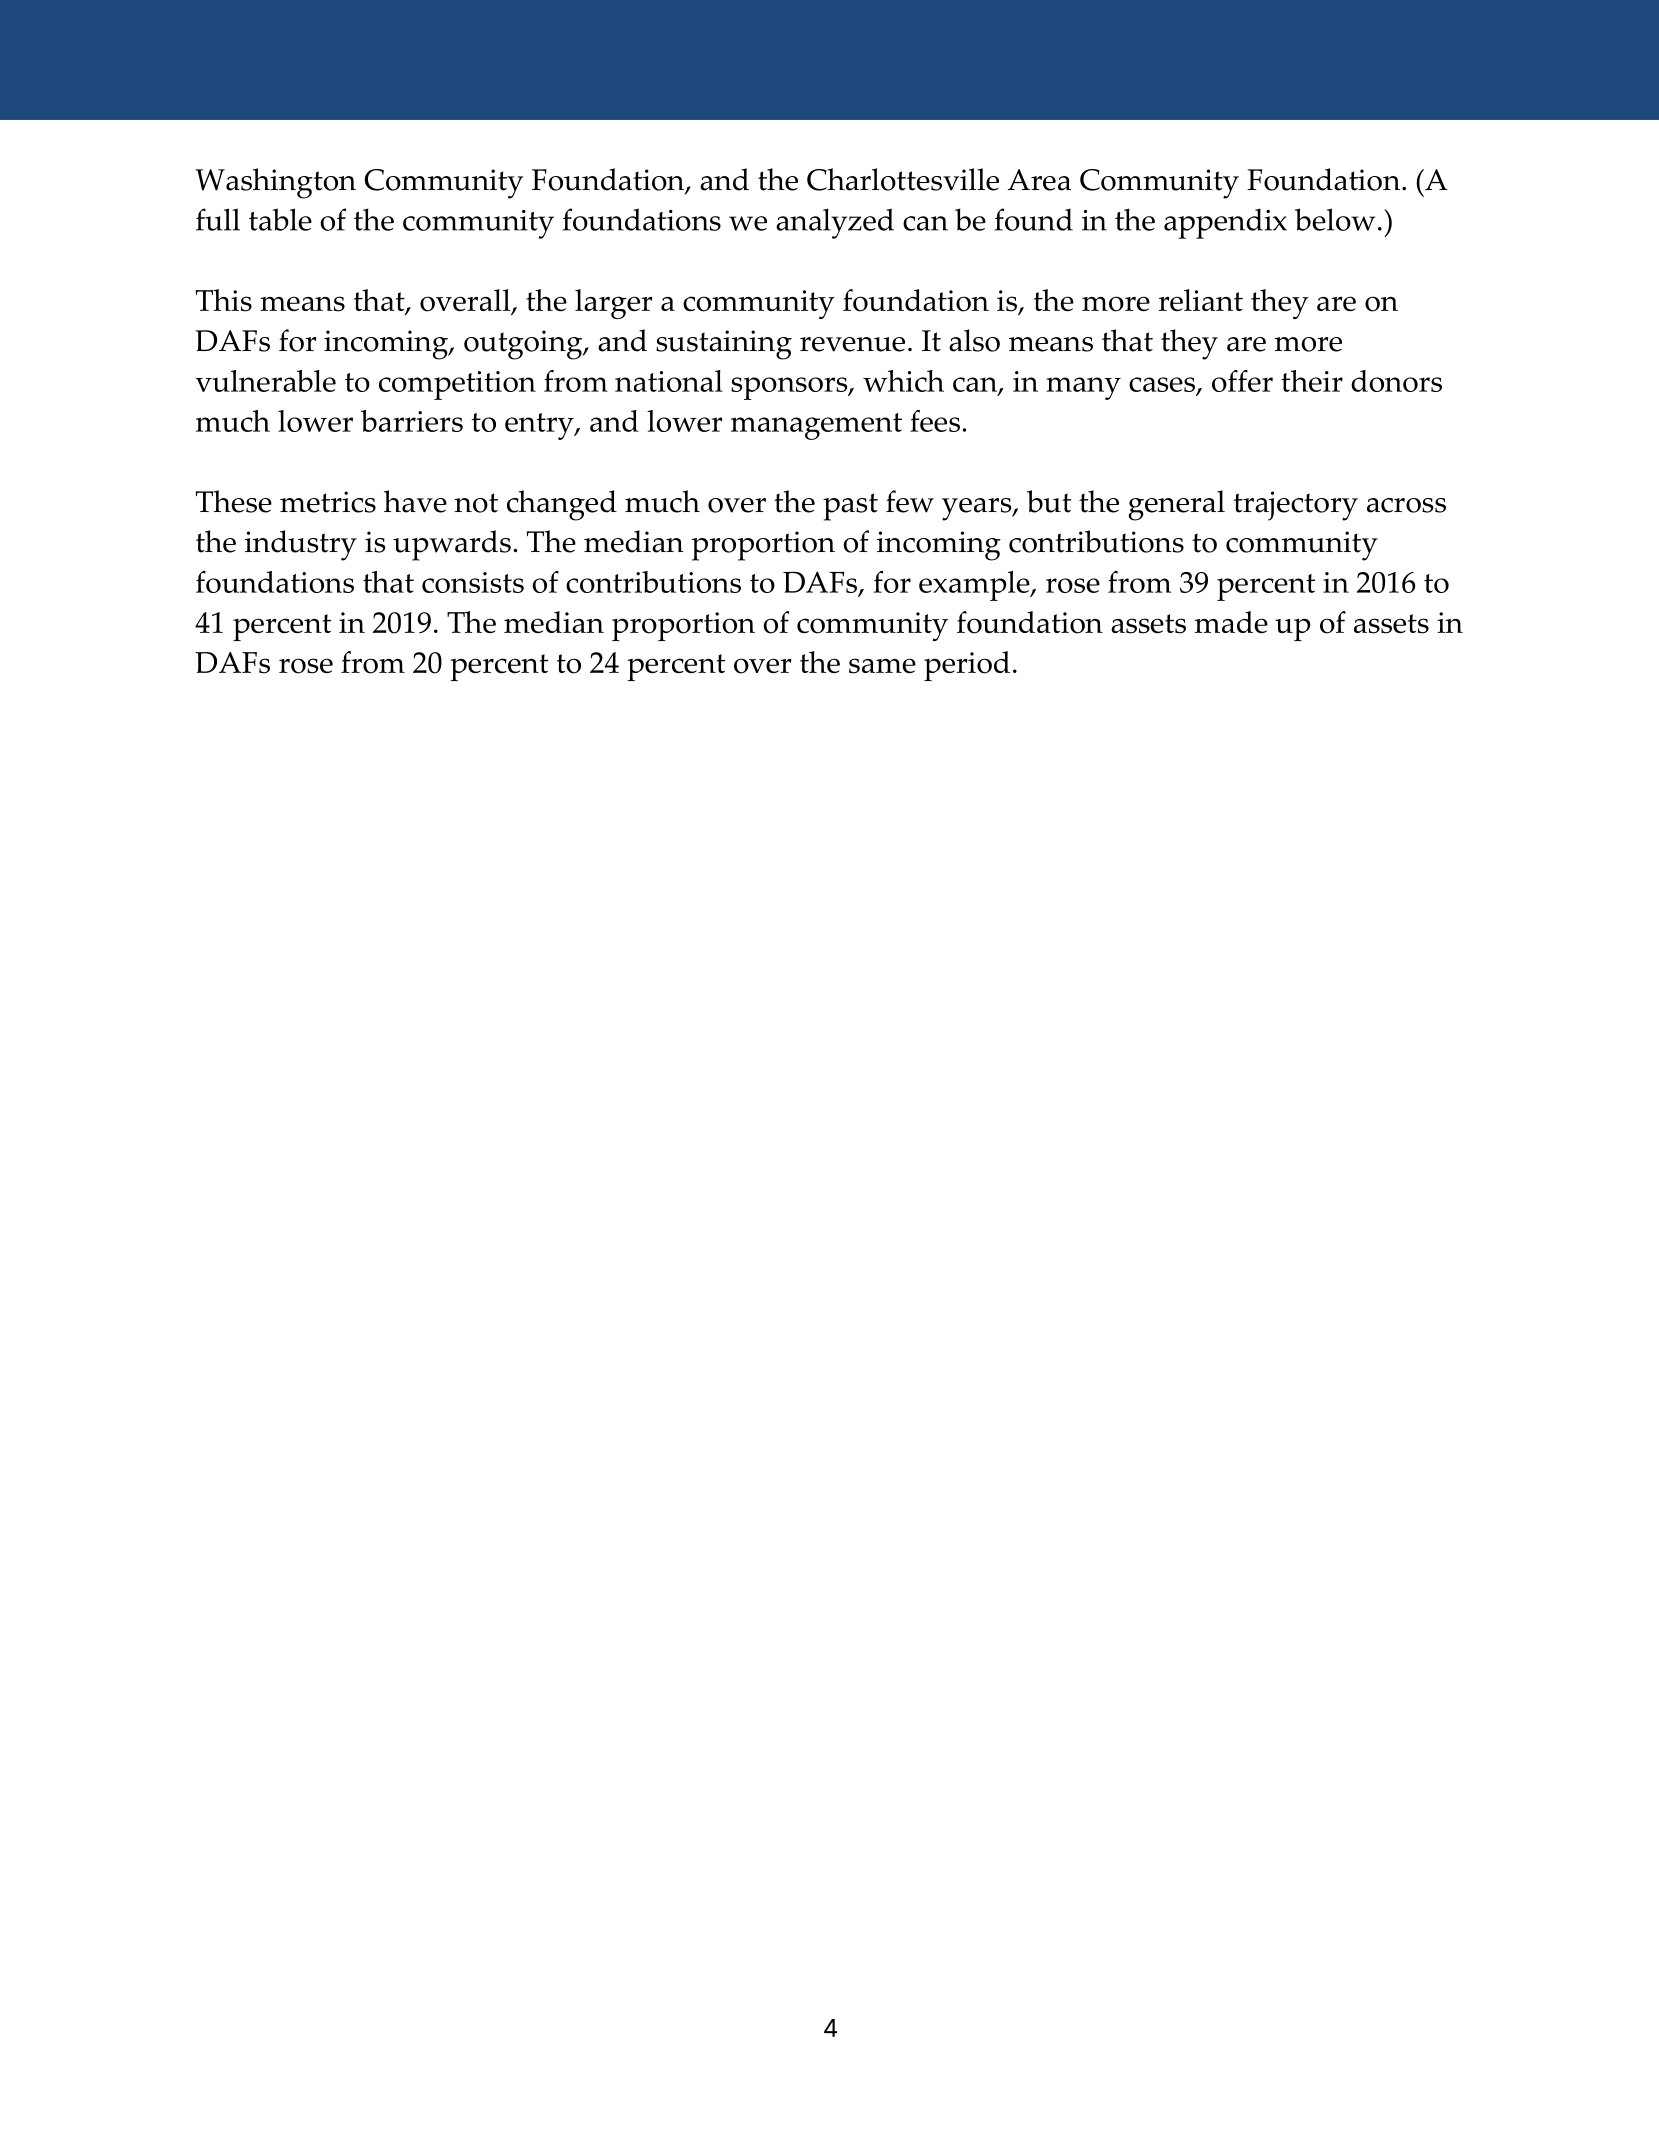 The height and width of the page is (2147, 1659). What do you see at coordinates (275, 183) in the page?
I see `Washington` at bounding box center [275, 183].
